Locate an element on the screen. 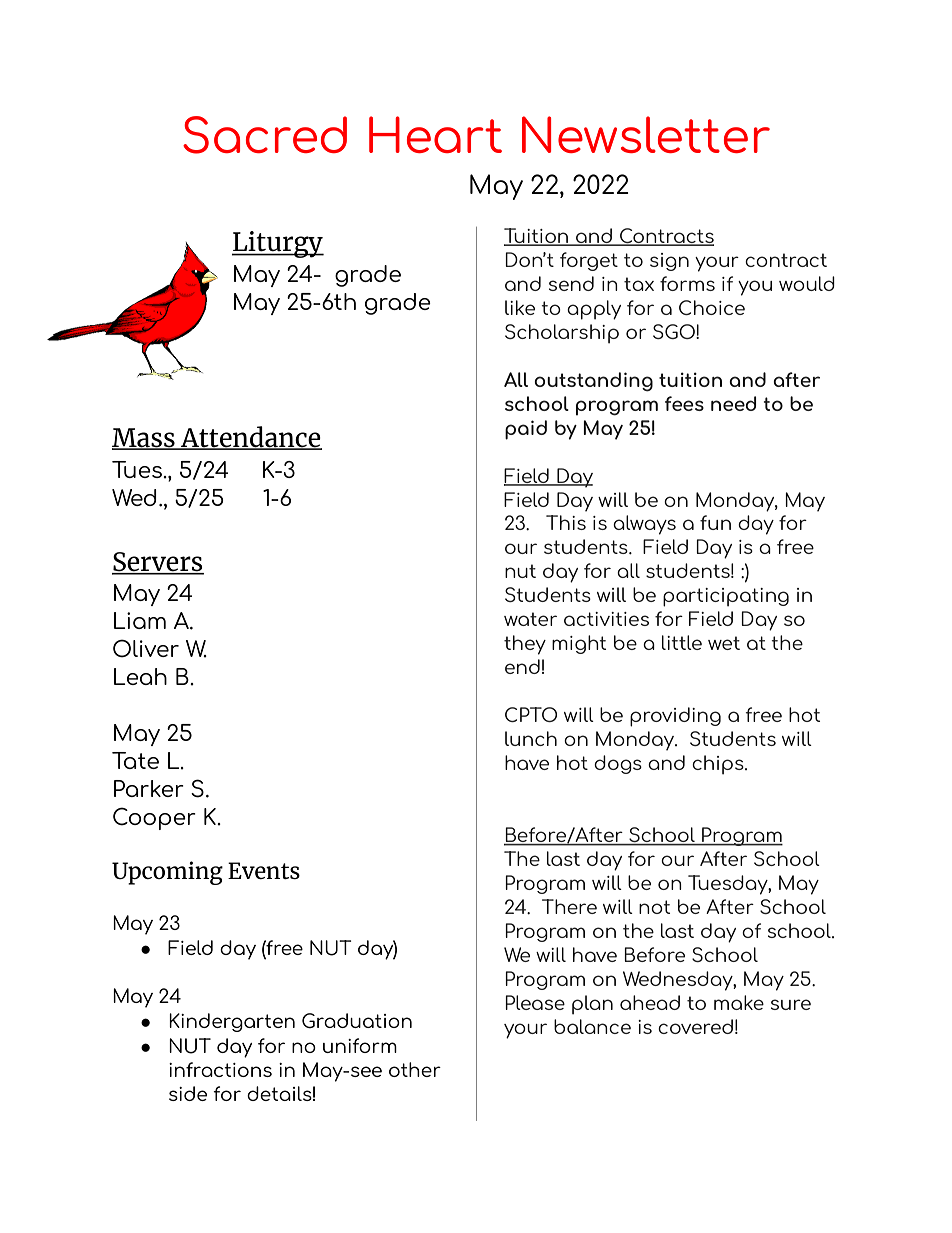  Sacred is located at coordinates (265, 135).
